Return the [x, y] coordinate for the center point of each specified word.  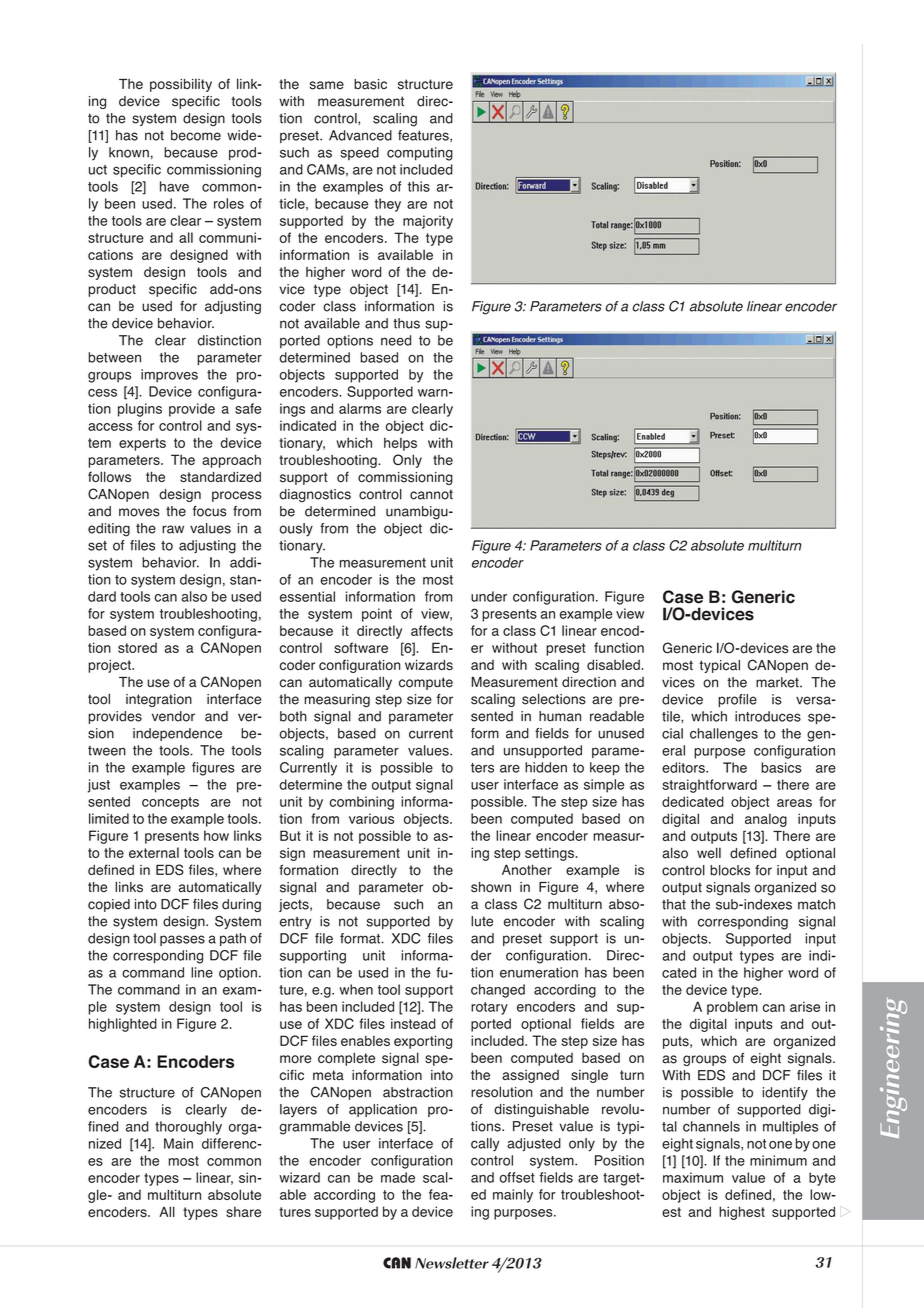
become [196, 135]
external [154, 852]
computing [420, 154]
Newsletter [452, 1263]
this [419, 186]
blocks [730, 870]
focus [209, 511]
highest [742, 1213]
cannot [431, 494]
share [243, 1212]
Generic [687, 648]
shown [491, 887]
